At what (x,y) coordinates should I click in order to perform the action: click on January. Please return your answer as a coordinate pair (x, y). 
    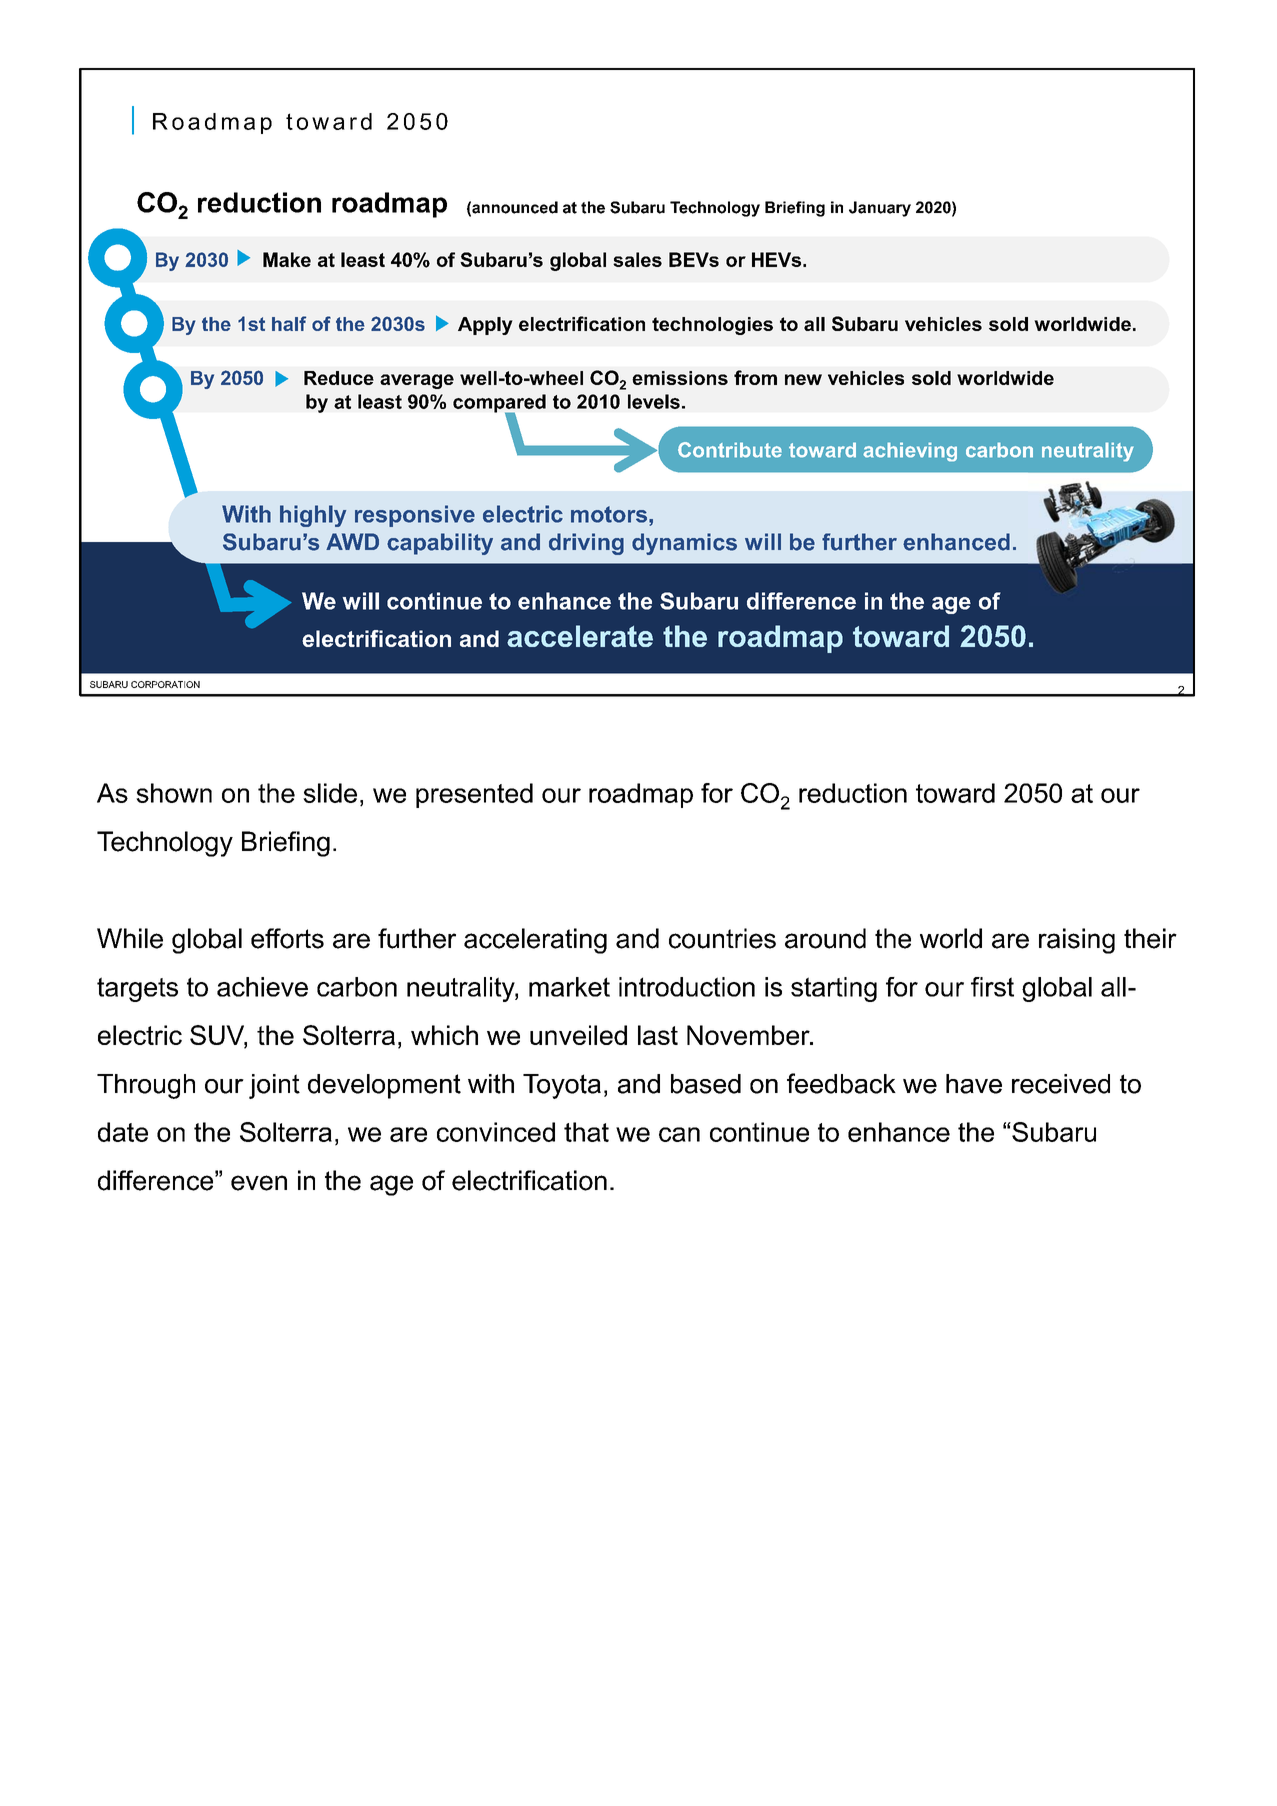
    Looking at the image, I should click on (880, 209).
